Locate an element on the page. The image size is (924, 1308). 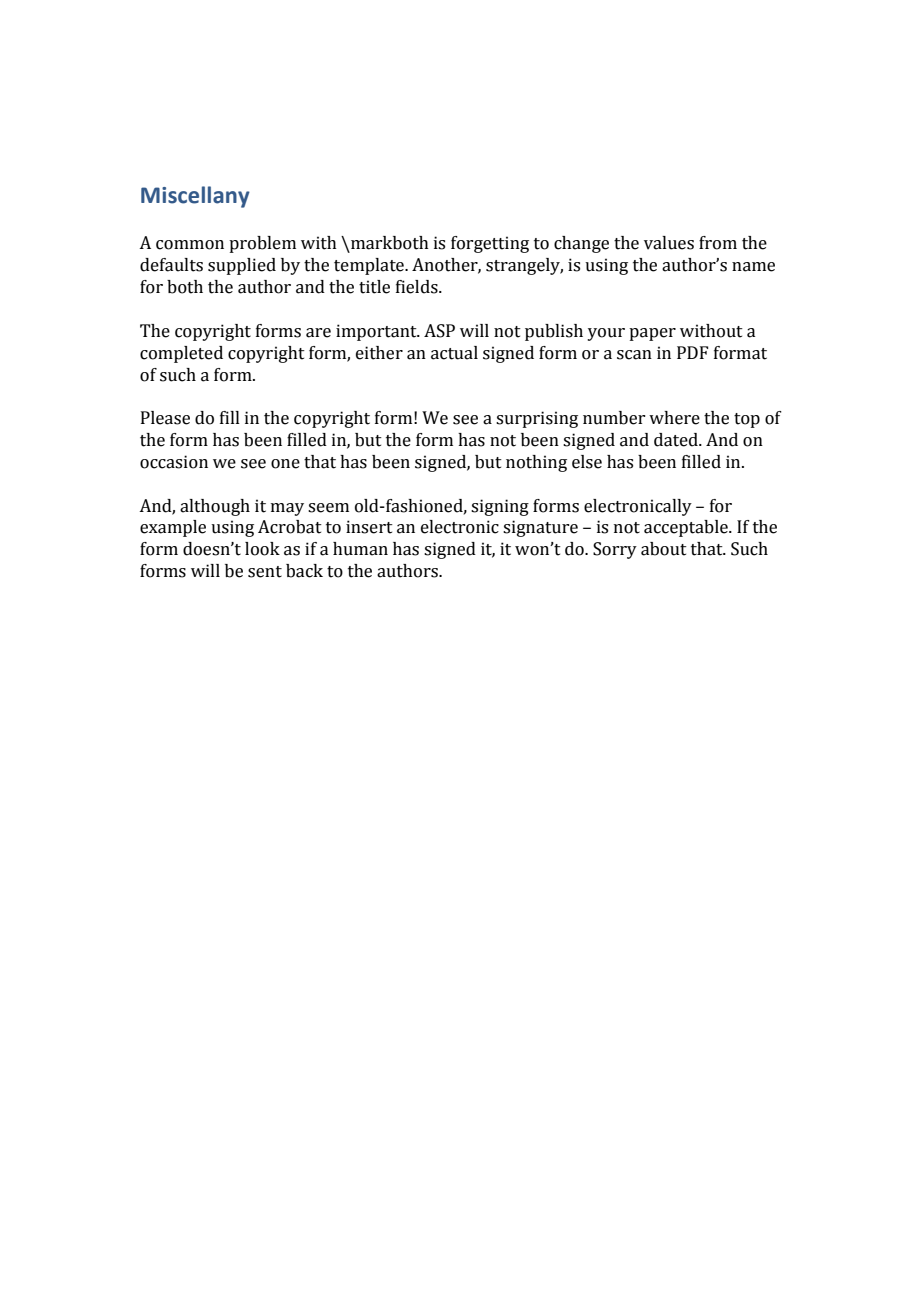
forgetting is located at coordinates (490, 244).
